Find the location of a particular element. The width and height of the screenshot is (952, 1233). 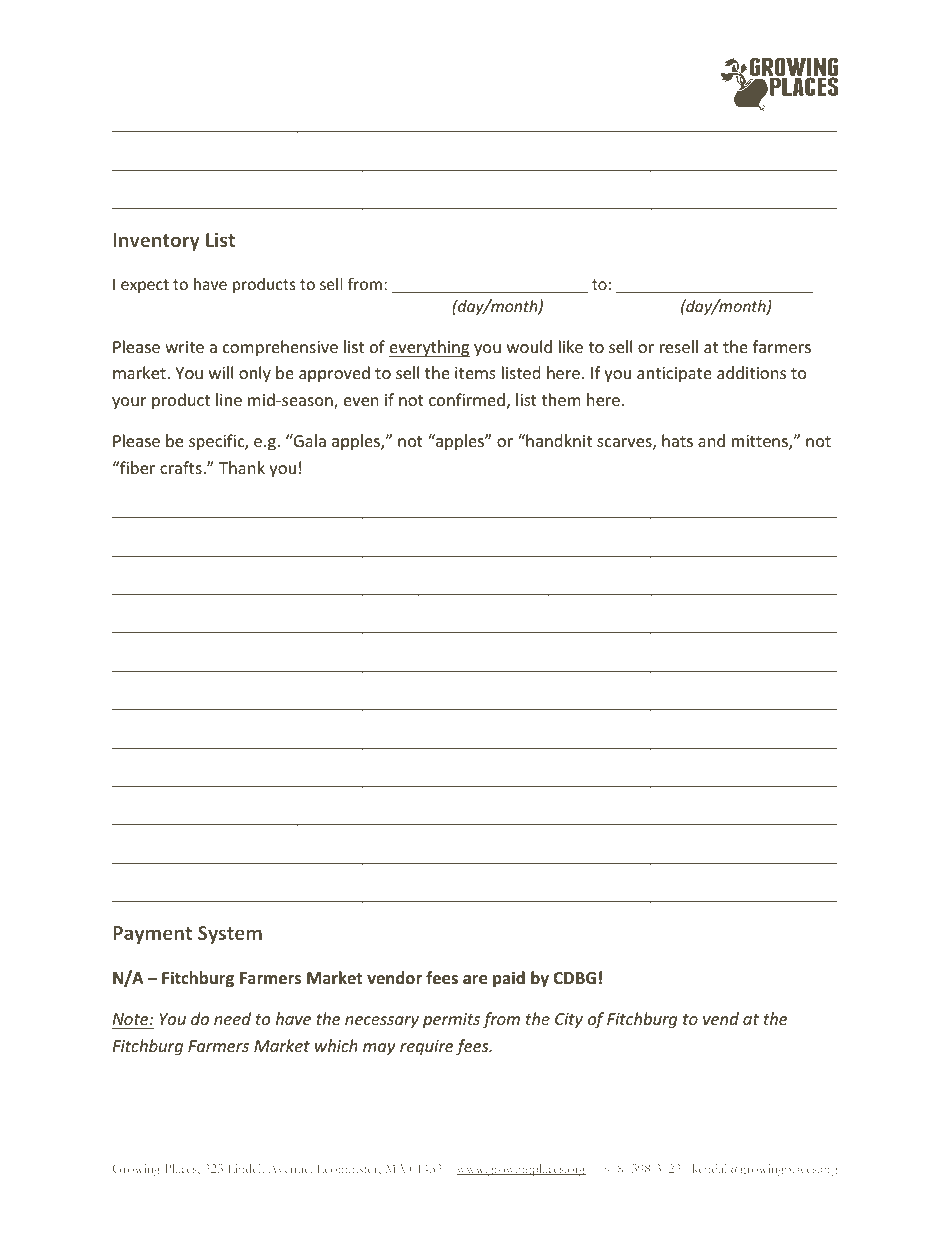

City is located at coordinates (569, 1021).
